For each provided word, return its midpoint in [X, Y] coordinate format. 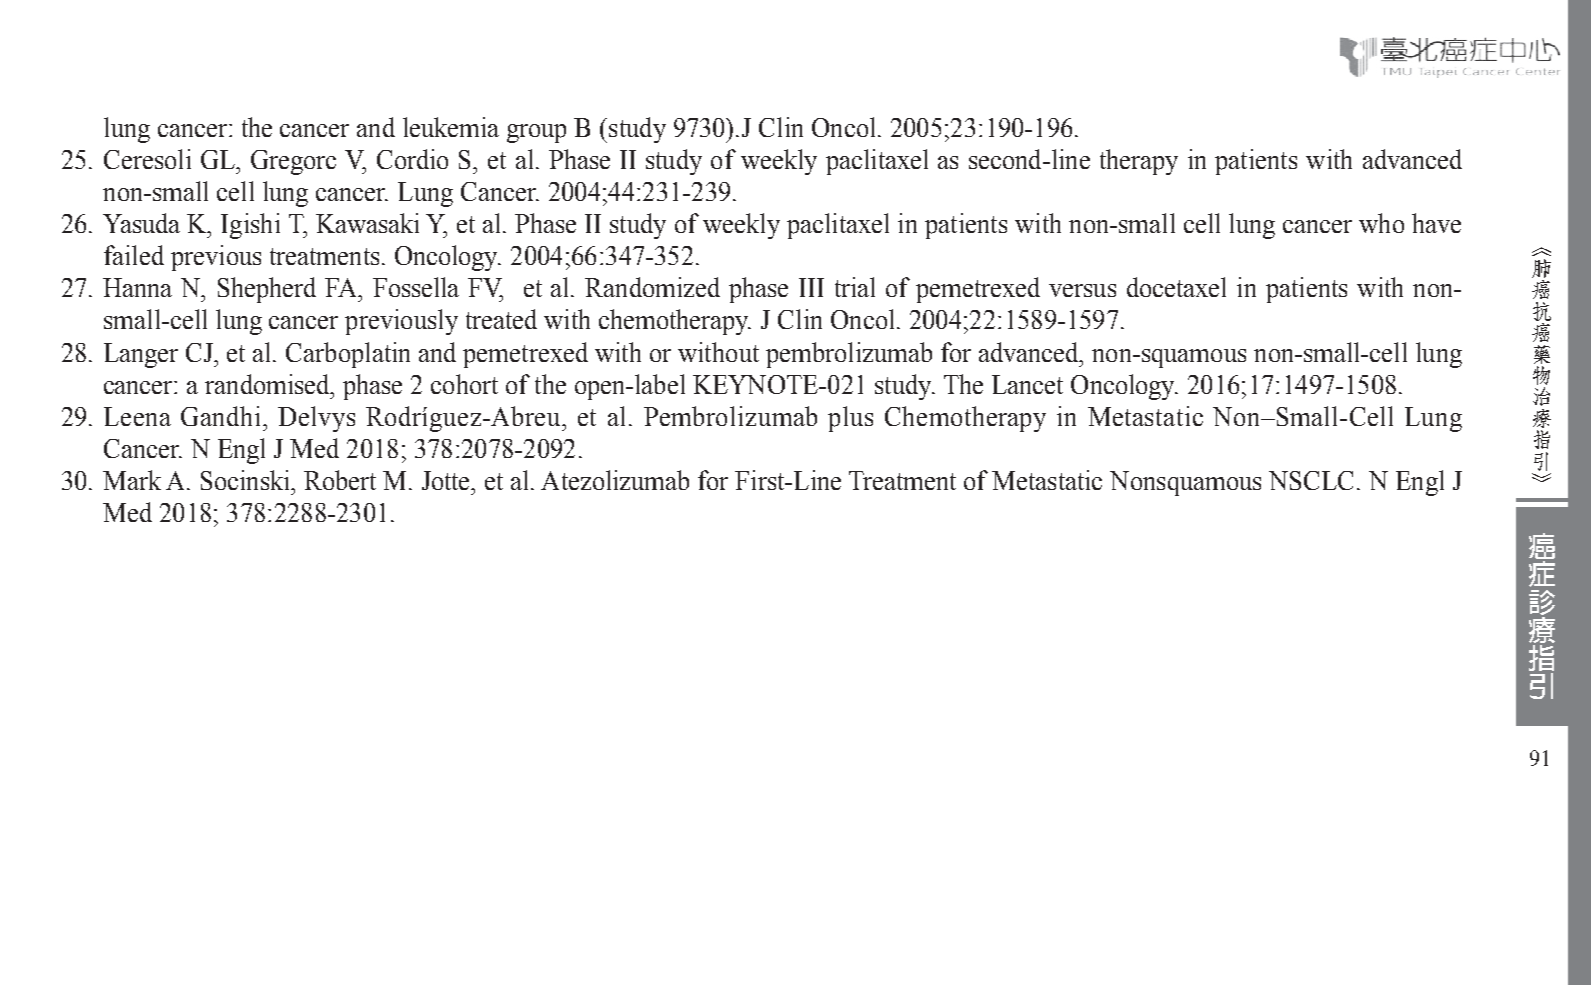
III [811, 287]
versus [1082, 290]
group [536, 133]
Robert [340, 480]
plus [850, 419]
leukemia [451, 127]
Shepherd [267, 290]
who [1381, 223]
